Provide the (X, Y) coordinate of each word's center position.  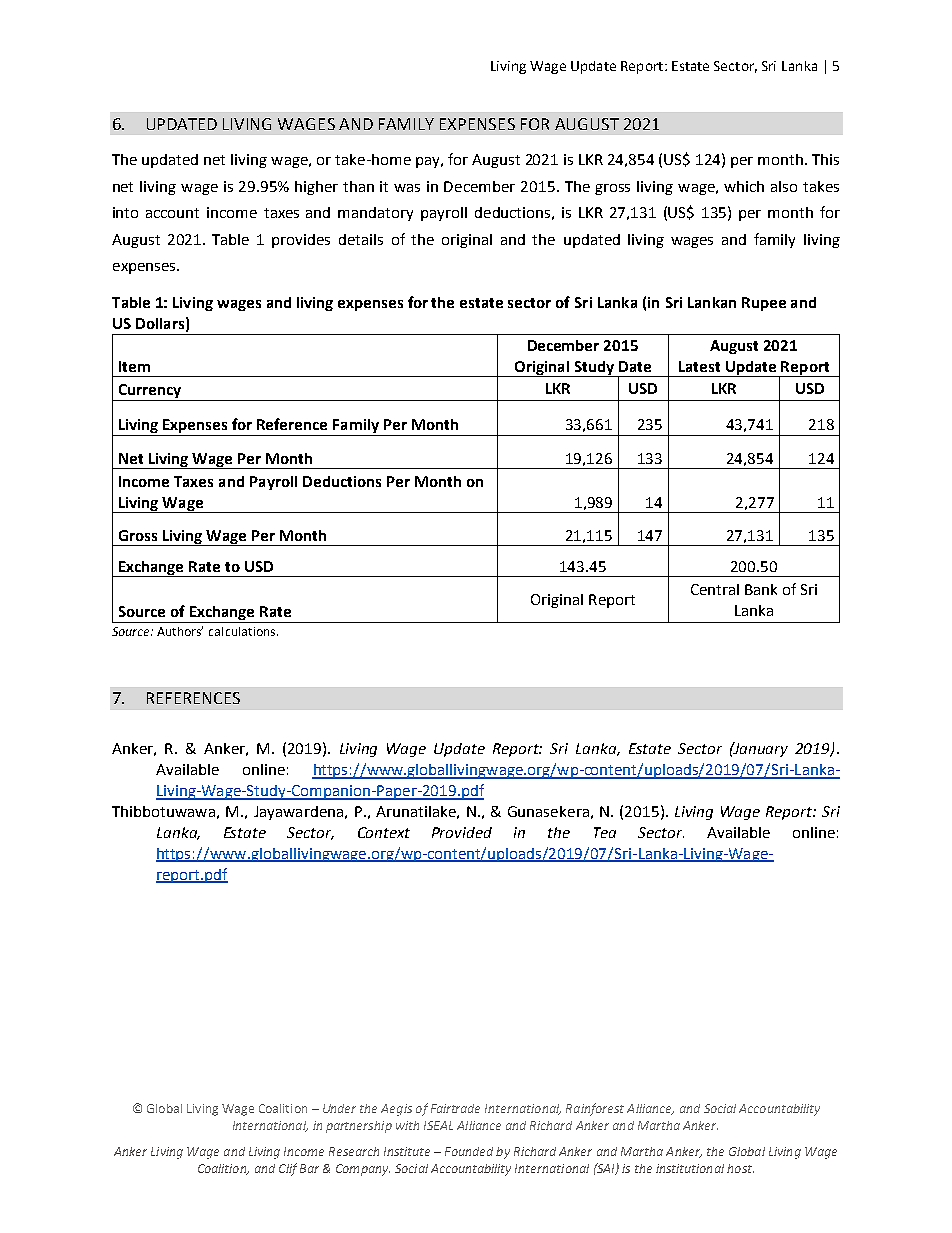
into (125, 212)
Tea (605, 832)
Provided (462, 832)
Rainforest (595, 1109)
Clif (288, 1169)
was (407, 188)
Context (384, 832)
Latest (699, 366)
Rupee (764, 304)
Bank (761, 589)
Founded (469, 1151)
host (740, 1168)
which (744, 186)
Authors (180, 631)
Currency (150, 392)
